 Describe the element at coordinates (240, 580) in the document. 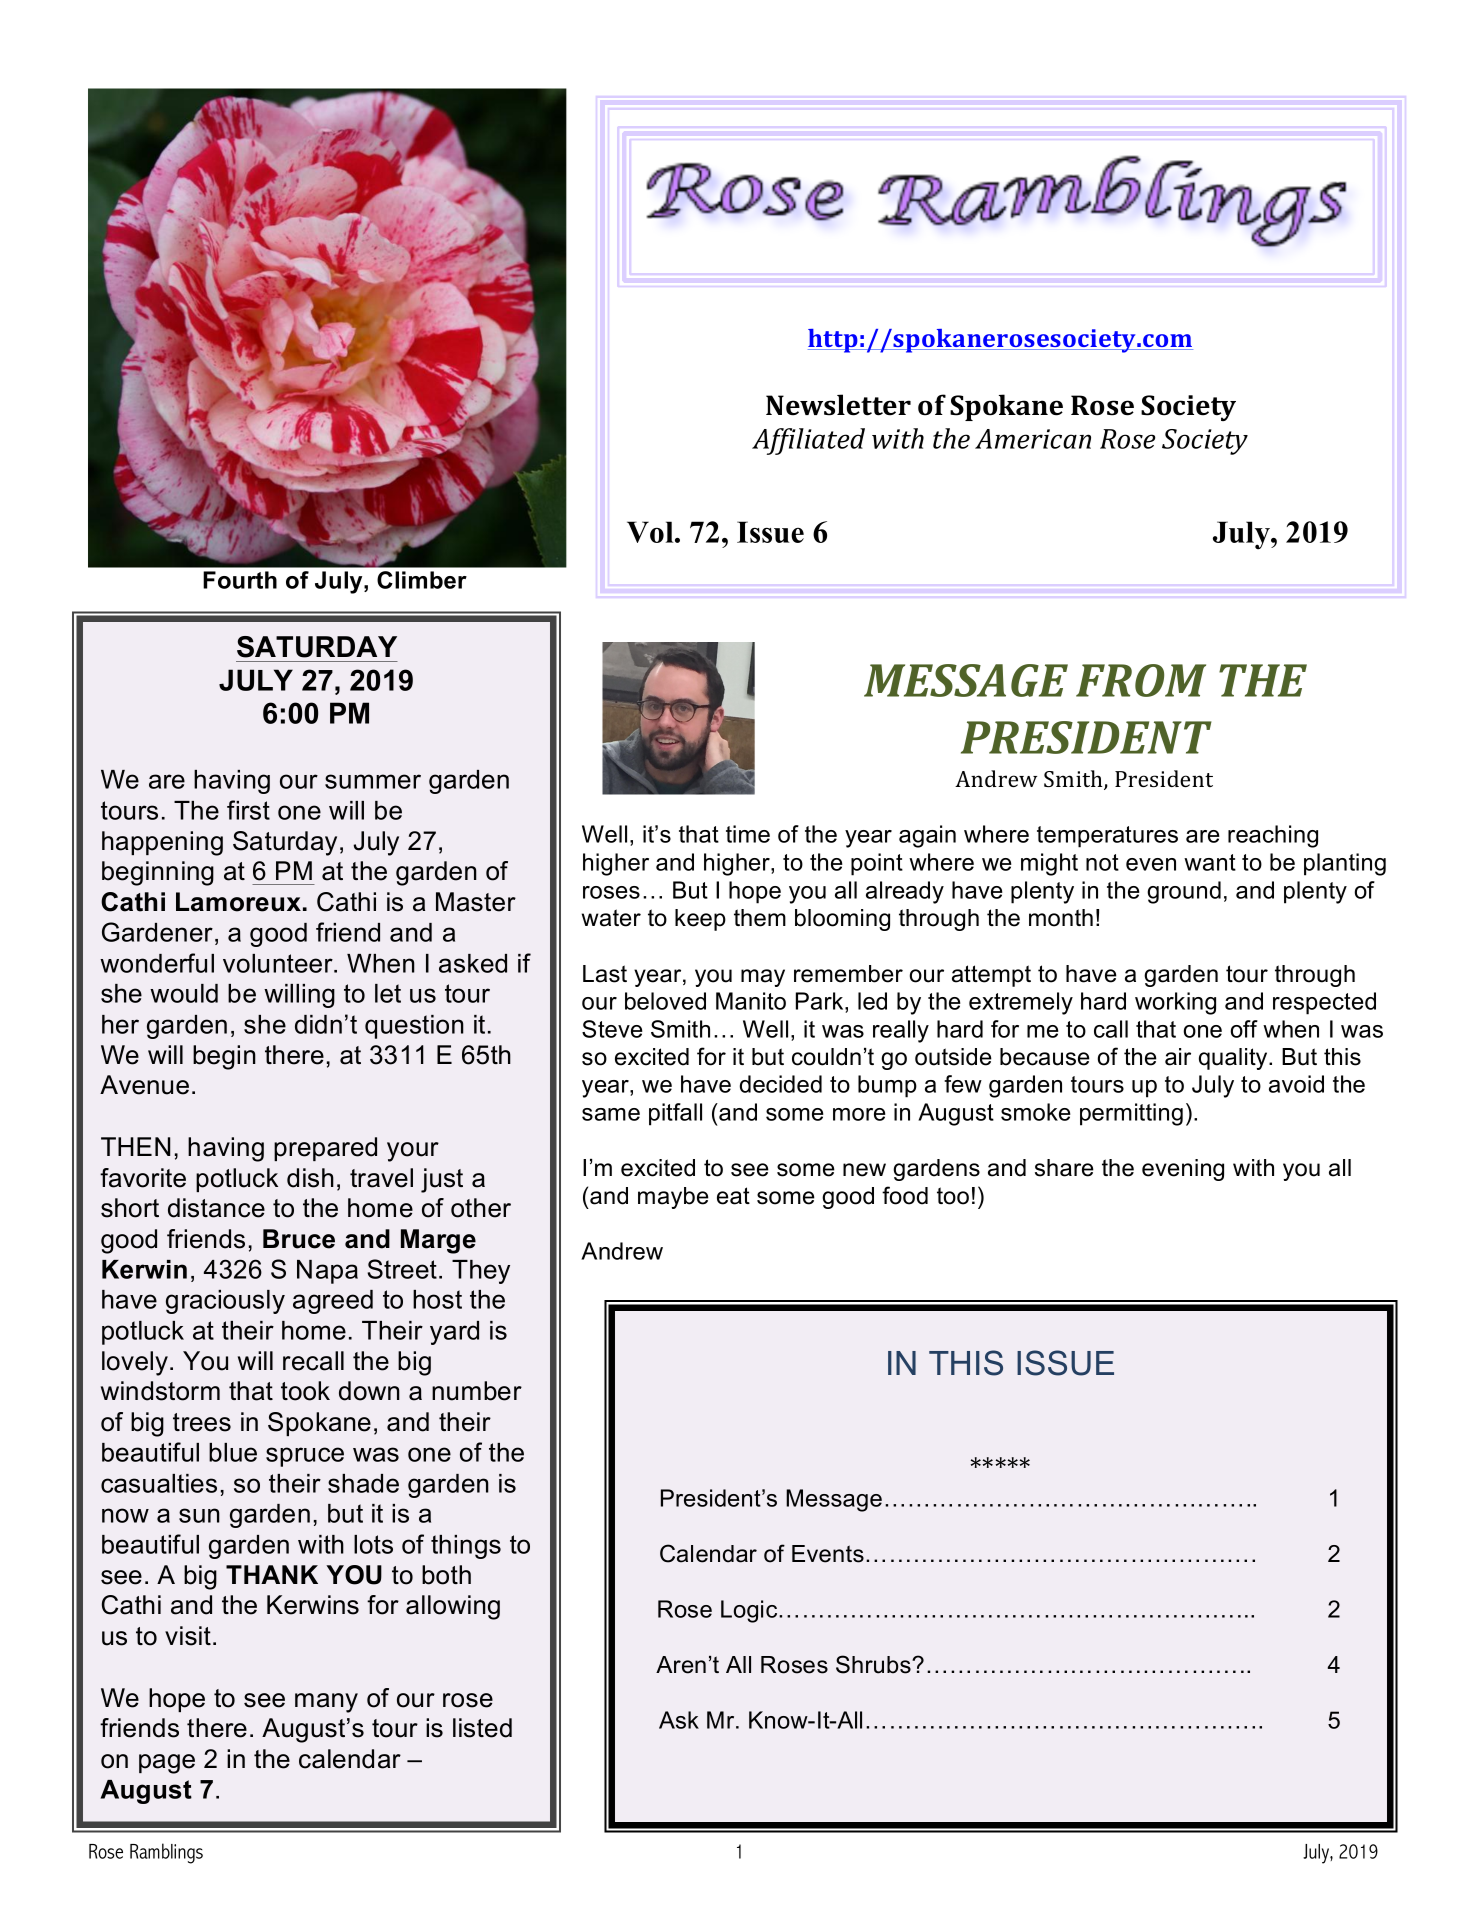

I see `Fourth` at that location.
